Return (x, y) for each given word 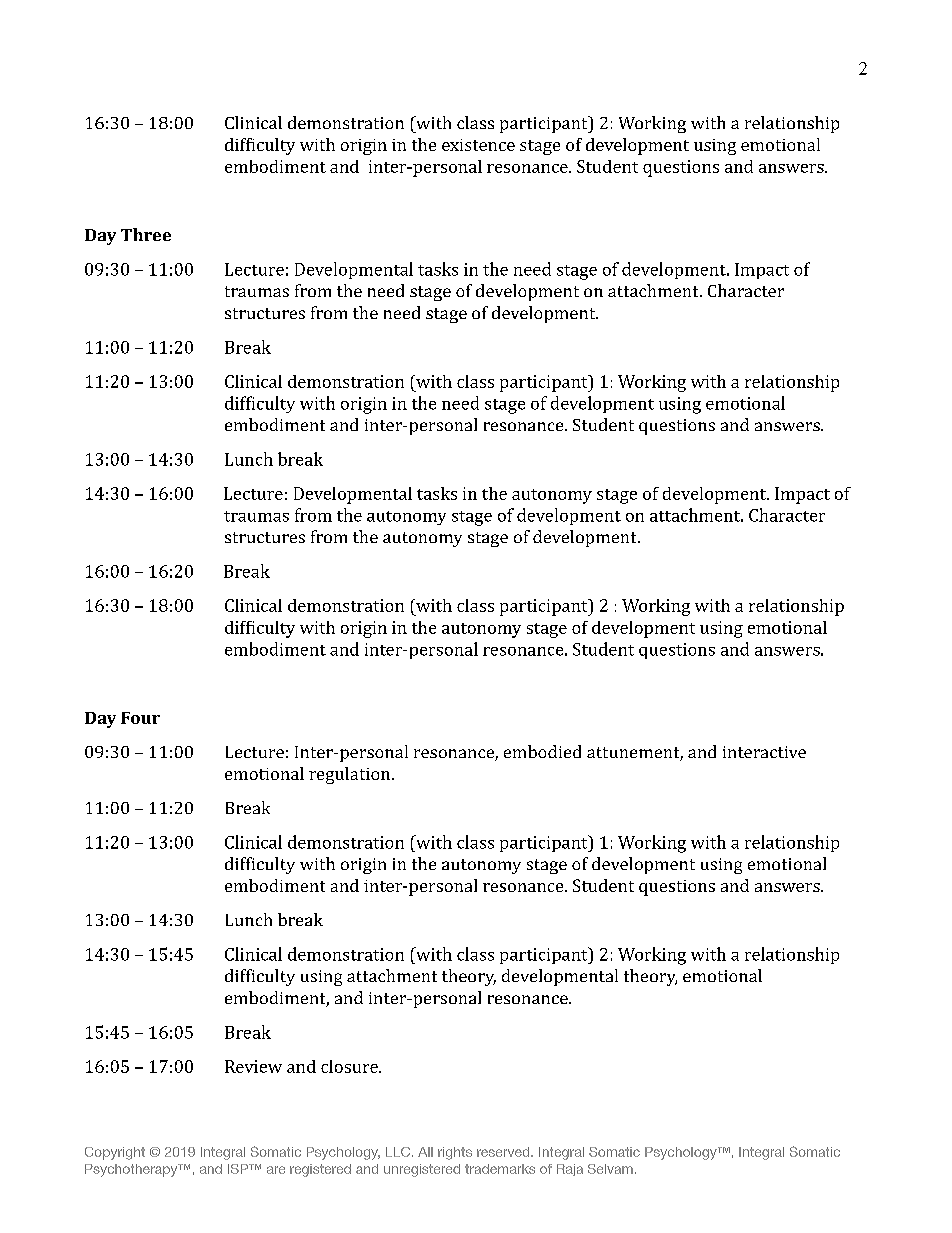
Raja (570, 1170)
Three (146, 234)
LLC (398, 1152)
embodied (542, 751)
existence (478, 145)
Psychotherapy (132, 1170)
